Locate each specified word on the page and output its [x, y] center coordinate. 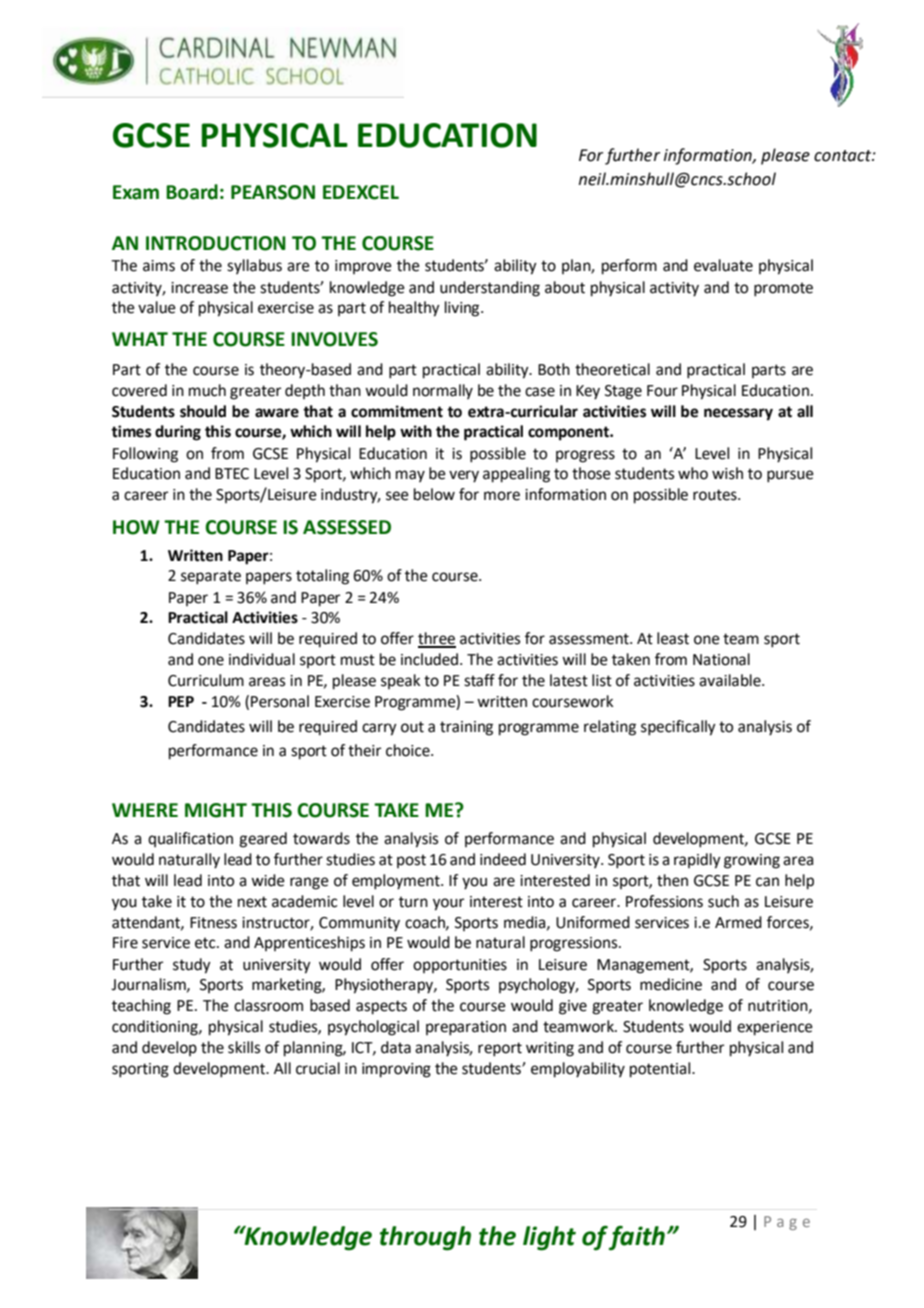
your [448, 904]
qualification [190, 839]
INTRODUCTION [216, 243]
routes [716, 495]
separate [211, 577]
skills [244, 1047]
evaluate [723, 265]
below [434, 494]
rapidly [697, 861]
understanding [490, 289]
